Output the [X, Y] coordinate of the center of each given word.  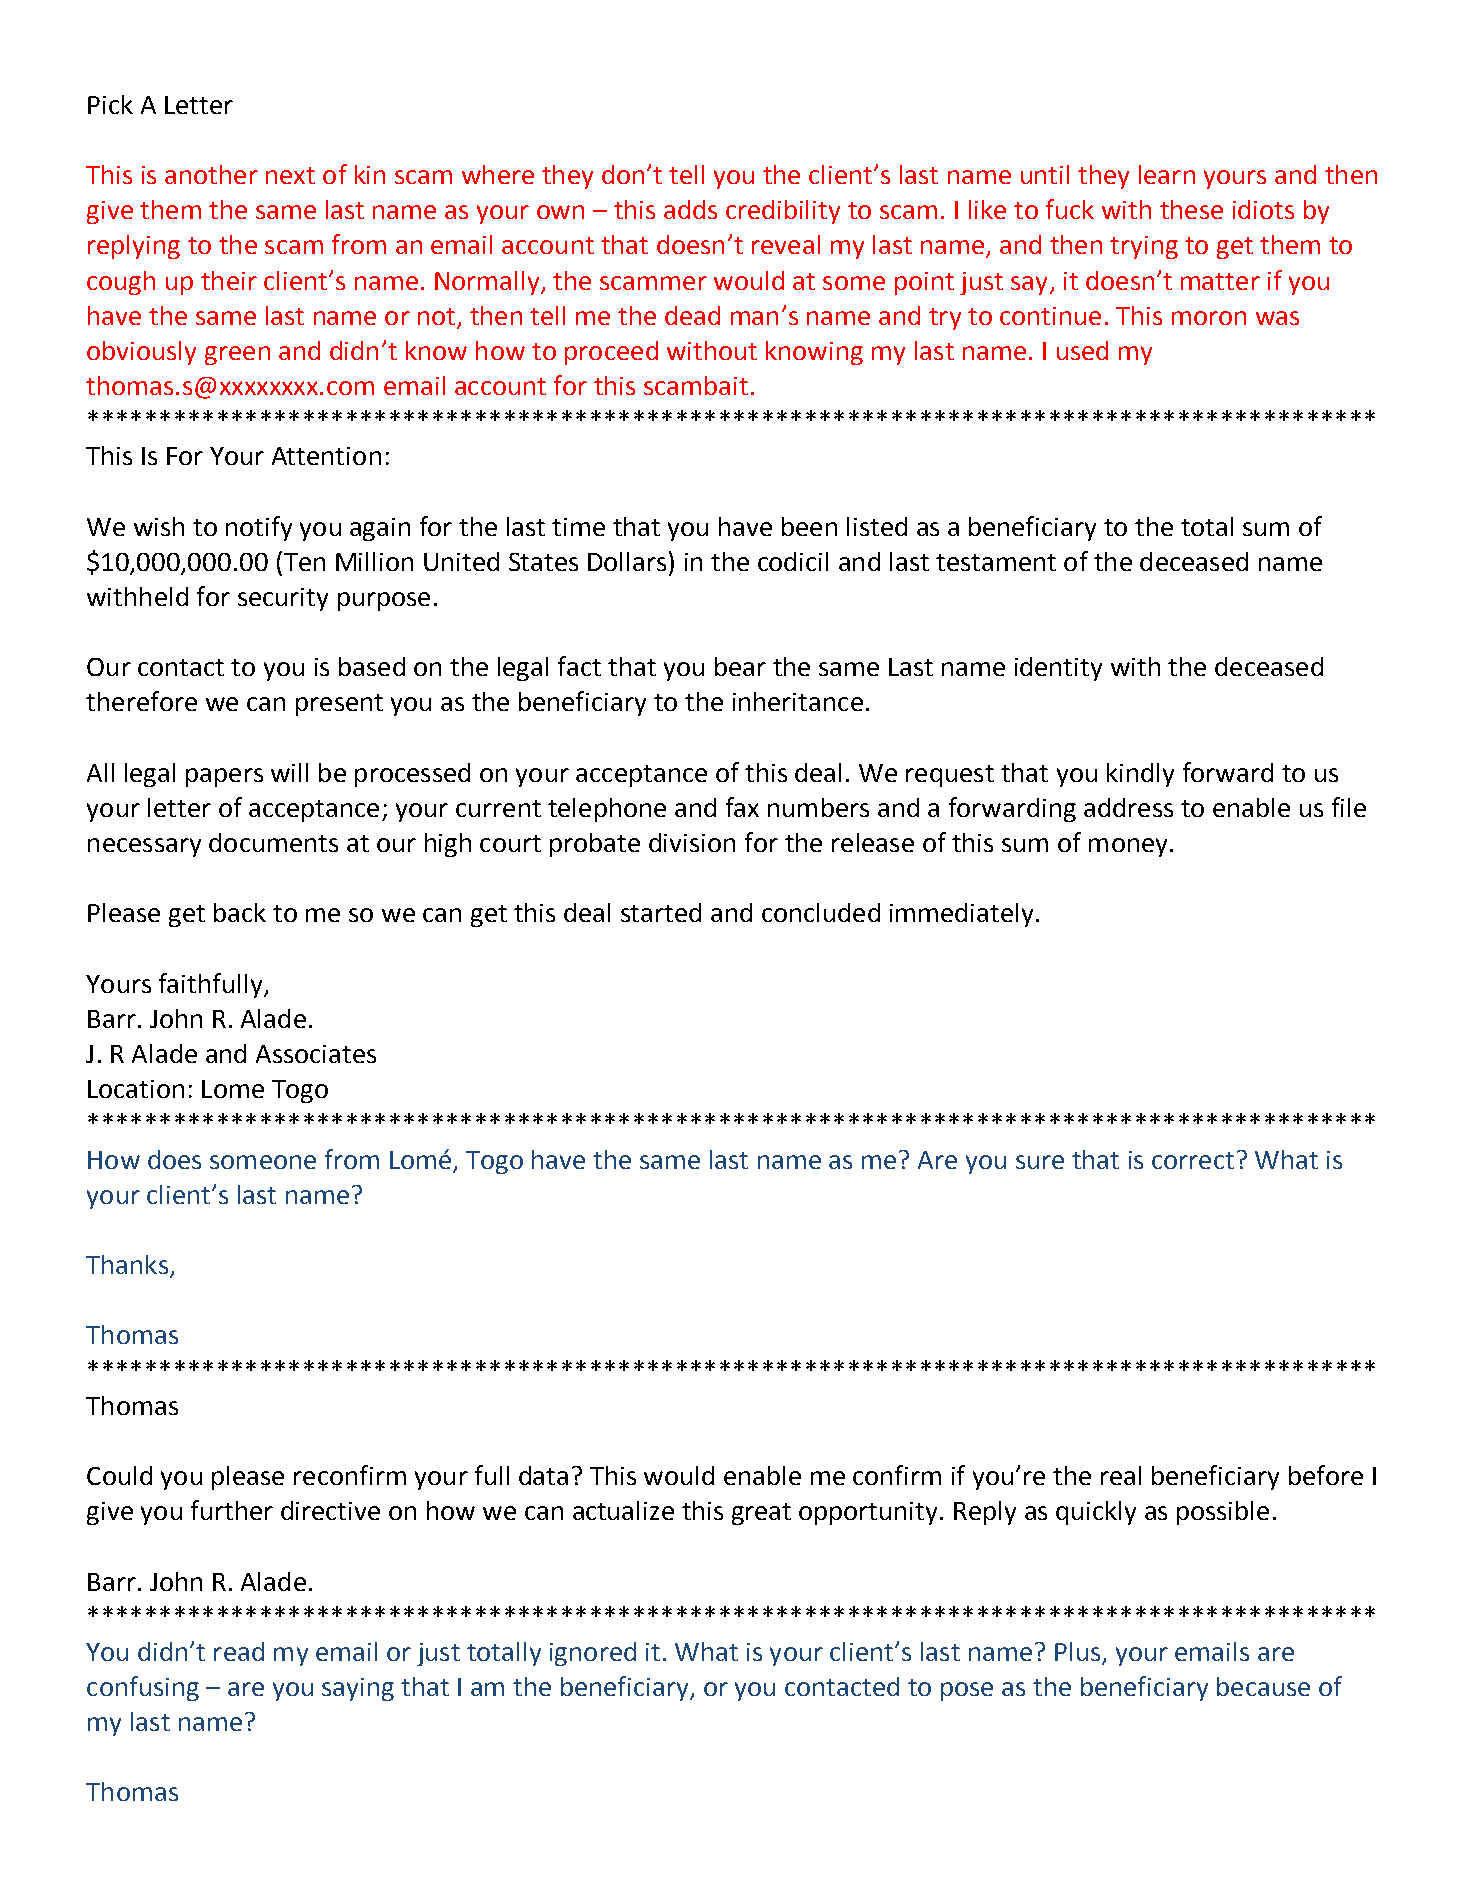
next [290, 175]
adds [690, 209]
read [239, 1651]
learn [1167, 174]
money [1128, 847]
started [661, 912]
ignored [593, 1654]
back [240, 912]
